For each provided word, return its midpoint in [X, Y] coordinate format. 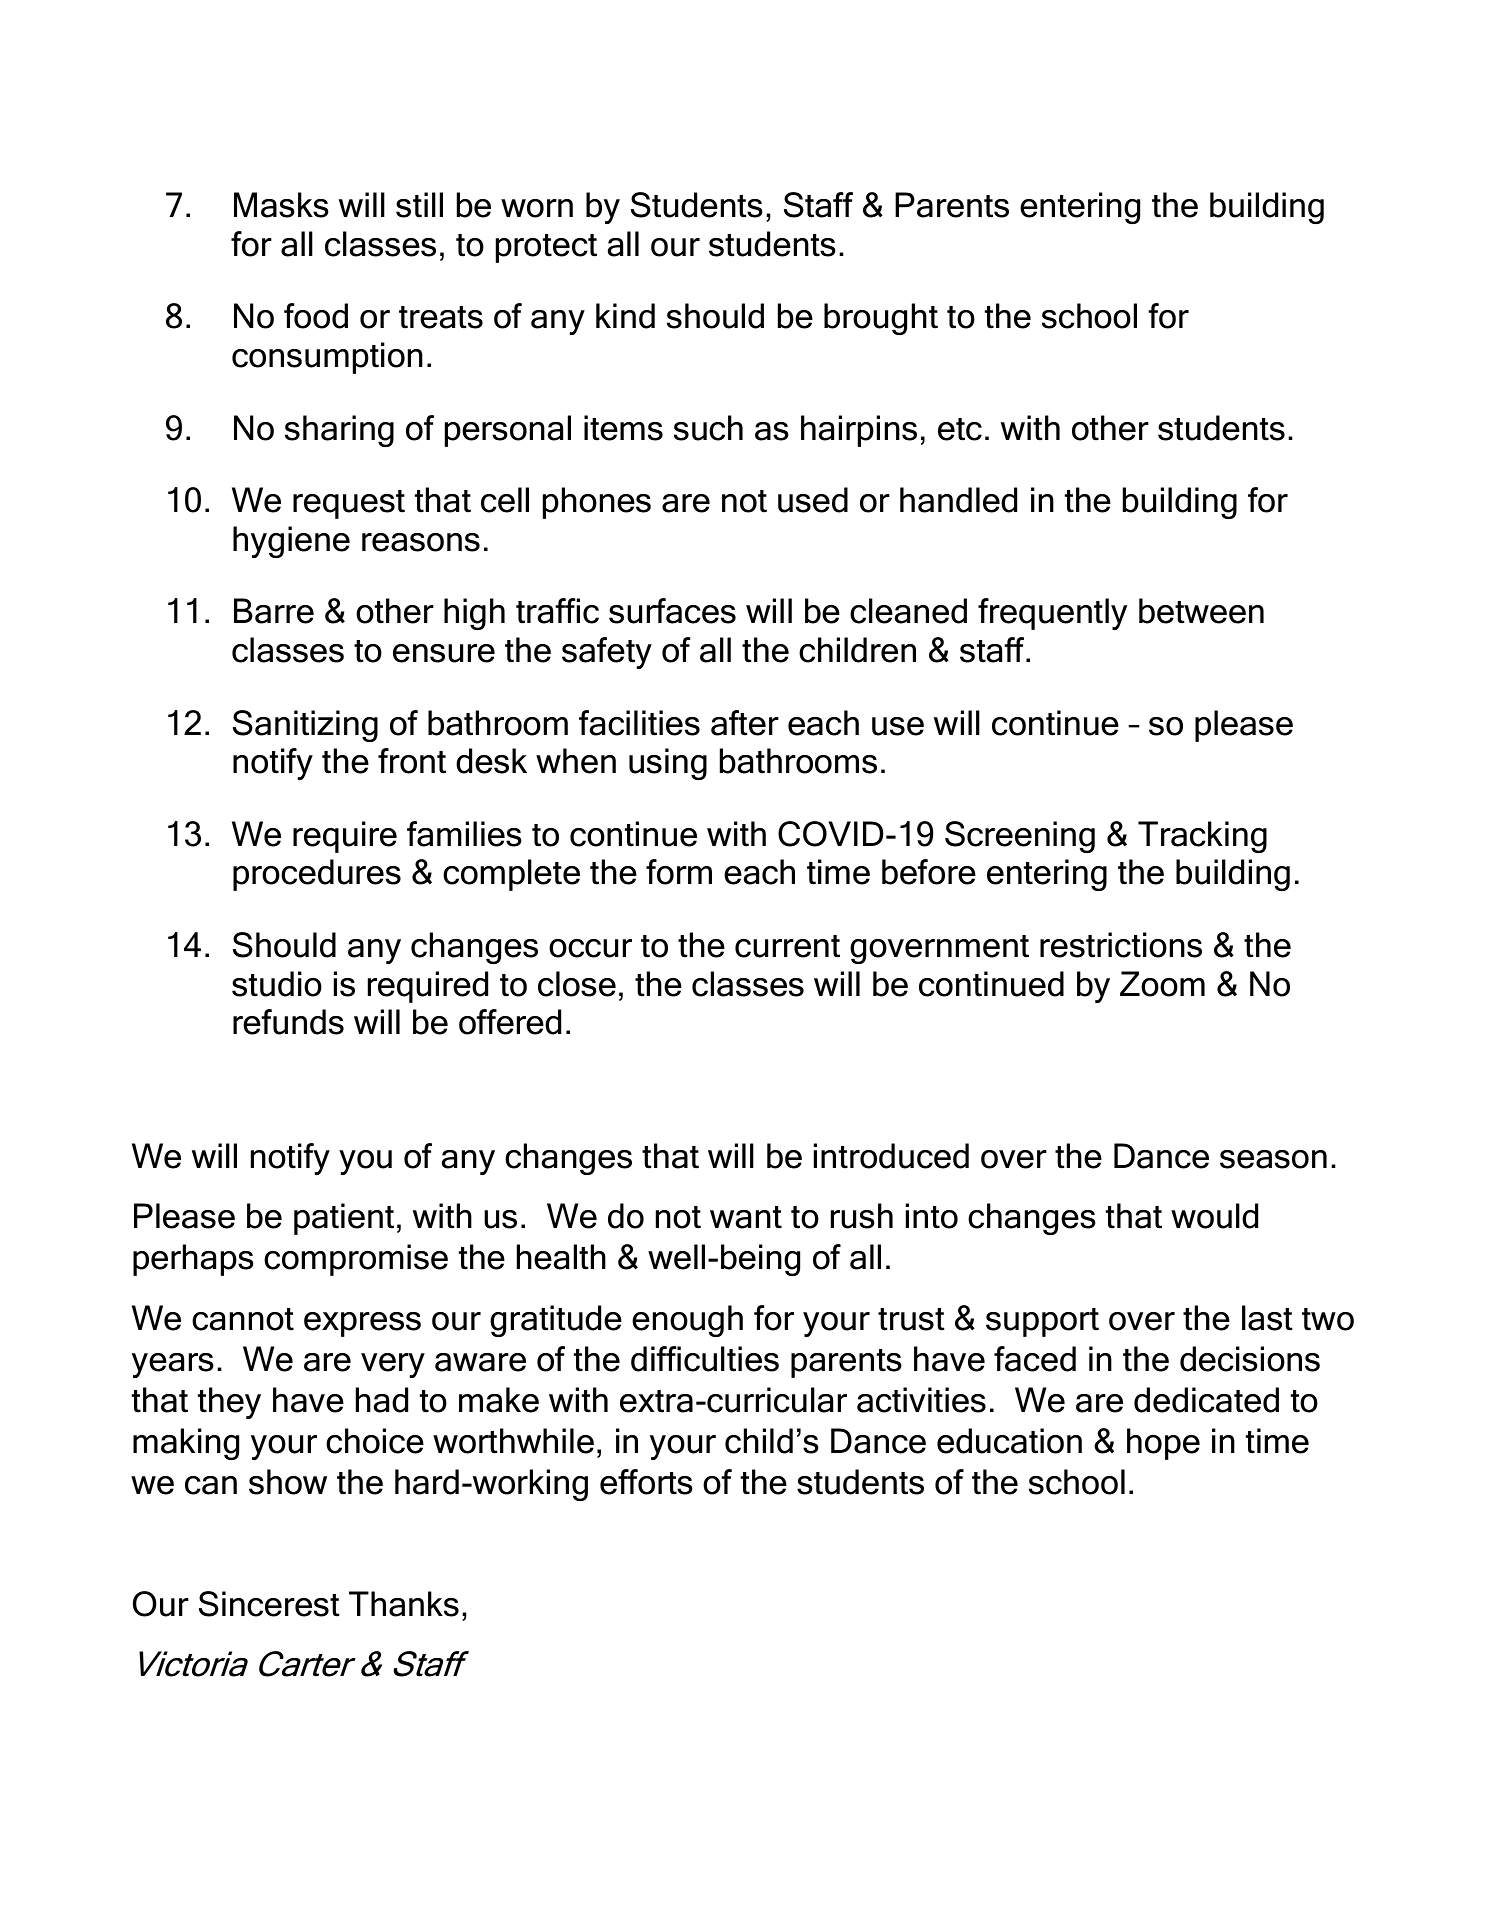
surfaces [672, 611]
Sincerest [269, 1604]
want [746, 1217]
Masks [281, 205]
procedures [317, 875]
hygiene [291, 542]
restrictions [1121, 945]
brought [881, 319]
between [1201, 611]
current [787, 946]
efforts [646, 1482]
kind [625, 316]
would [1214, 1216]
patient [344, 1219]
